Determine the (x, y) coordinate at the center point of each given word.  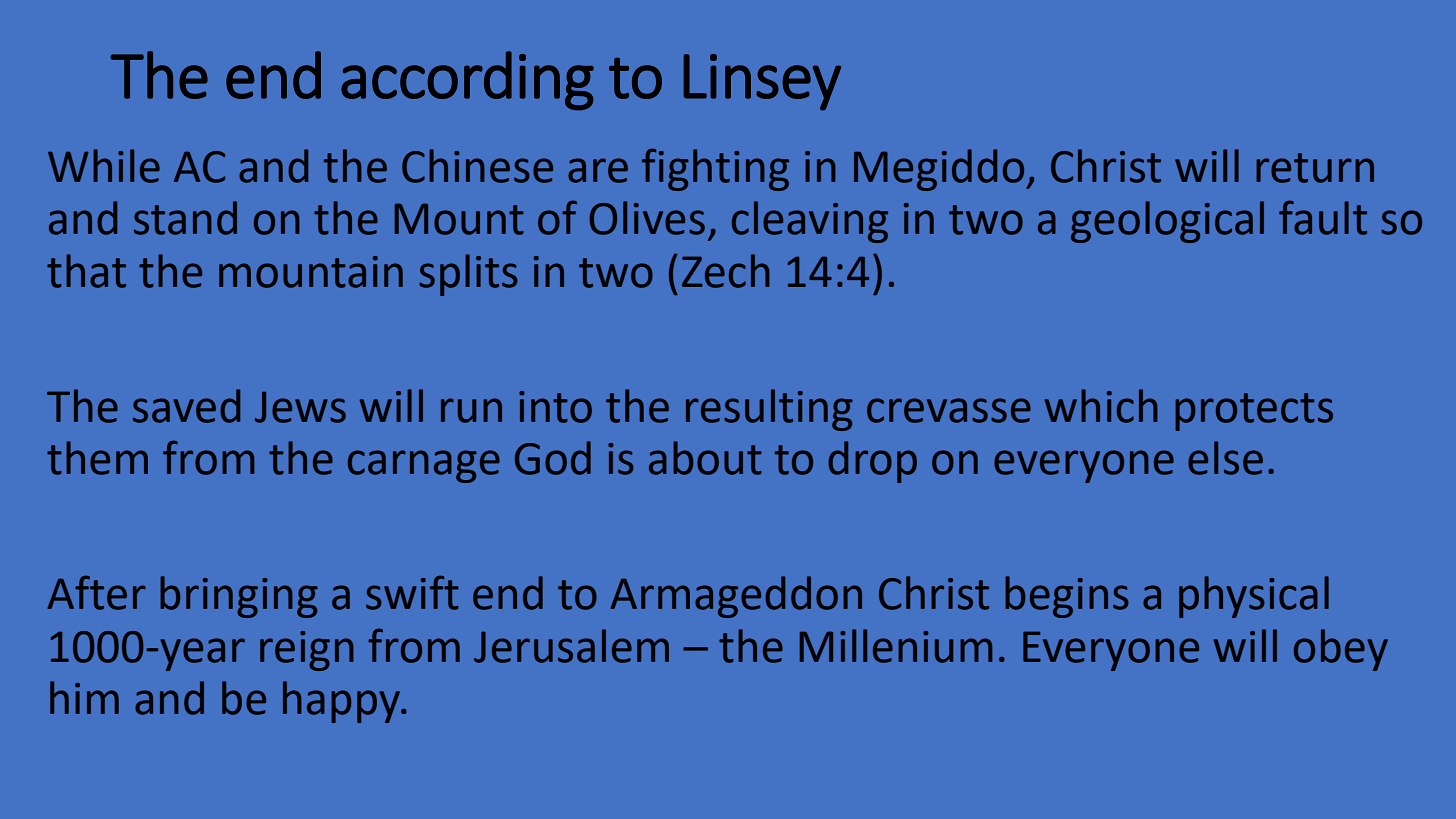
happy (343, 702)
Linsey (762, 82)
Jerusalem (571, 646)
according (467, 81)
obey (1341, 650)
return (1315, 168)
